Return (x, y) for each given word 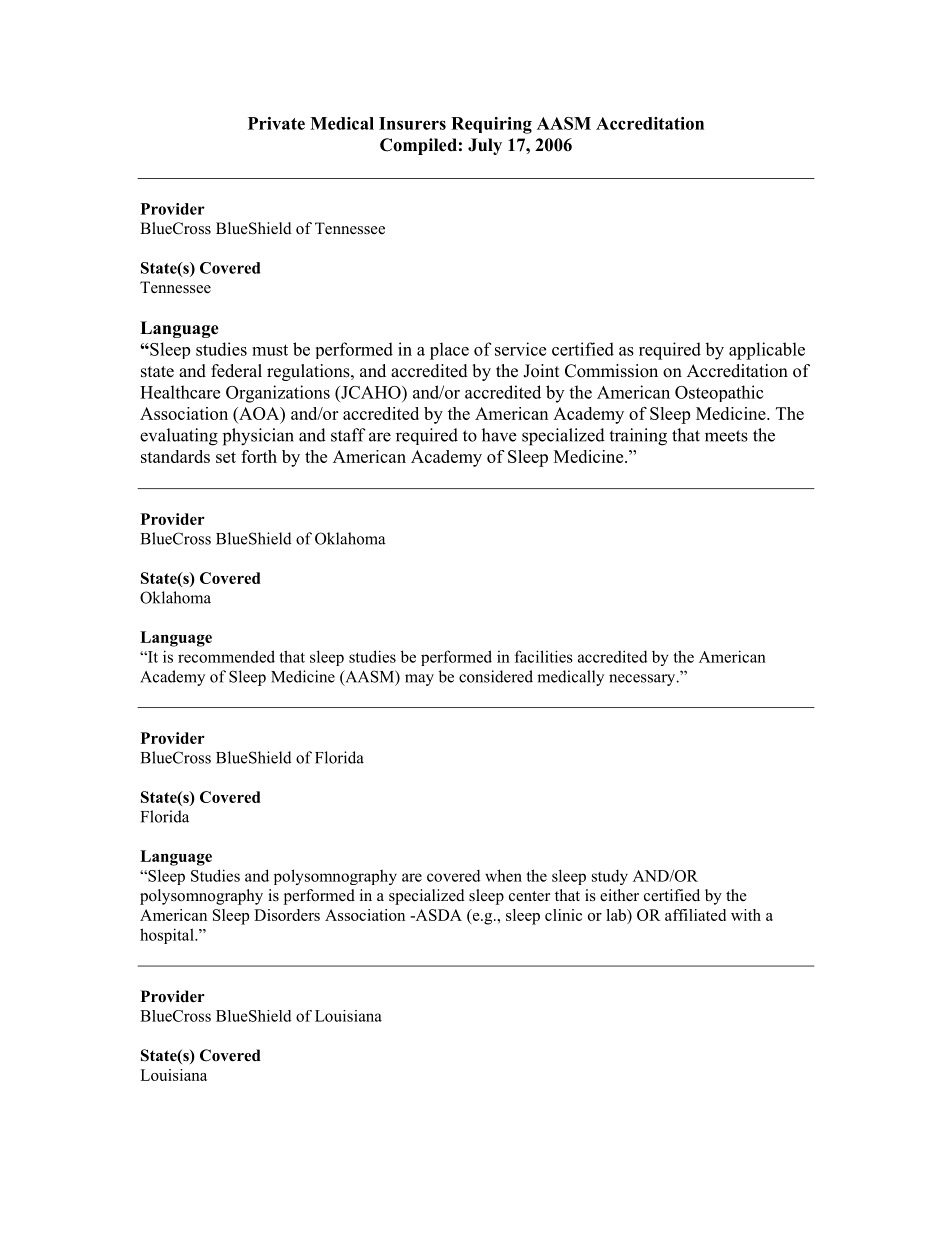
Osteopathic (719, 393)
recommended (226, 656)
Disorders (287, 915)
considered (496, 676)
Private (276, 123)
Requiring (491, 125)
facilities (544, 656)
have (499, 435)
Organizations (278, 394)
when (503, 875)
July (485, 146)
